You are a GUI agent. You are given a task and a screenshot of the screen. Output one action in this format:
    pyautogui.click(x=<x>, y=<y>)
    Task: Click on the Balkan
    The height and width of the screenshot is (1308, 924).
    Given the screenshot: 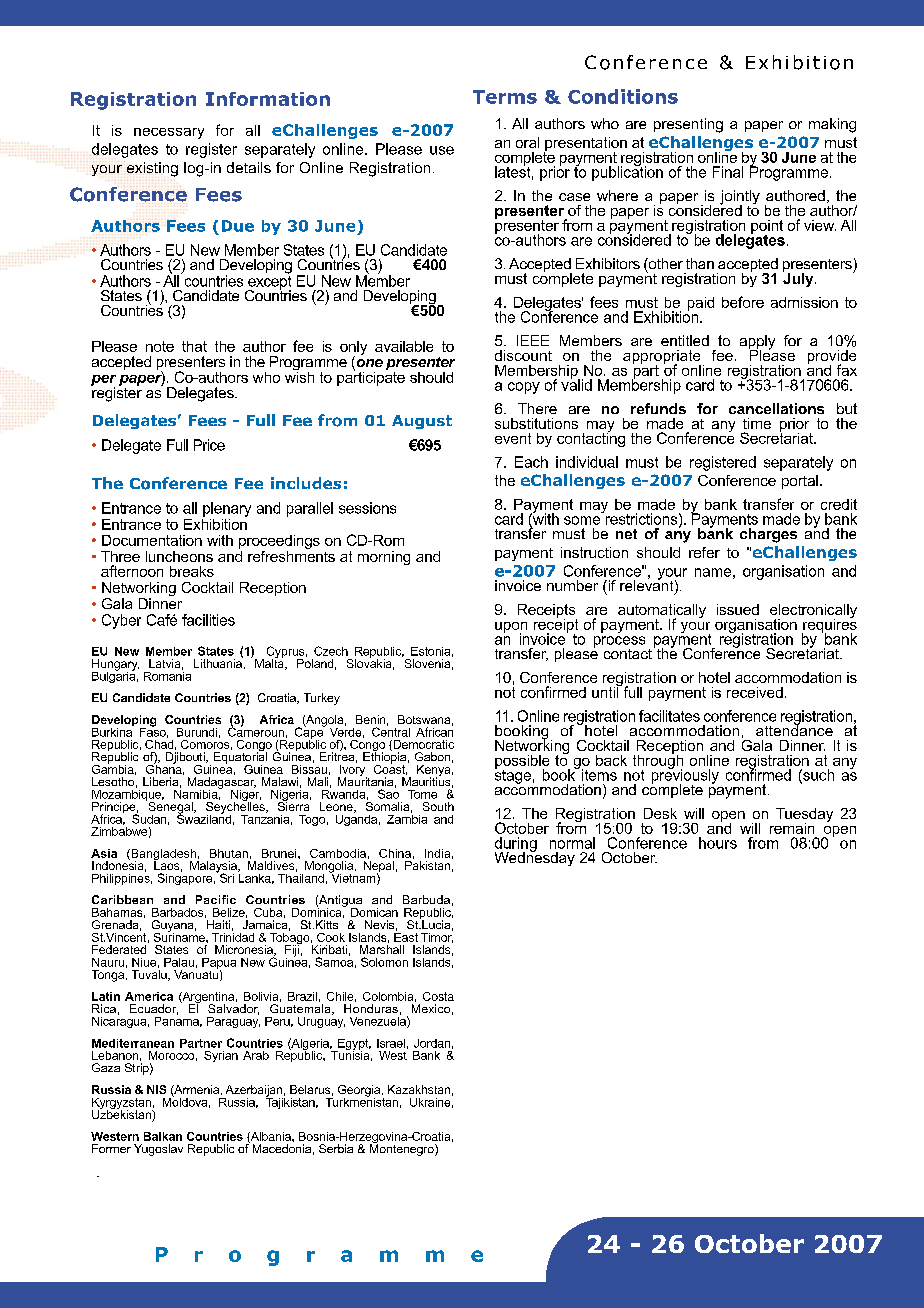 What is the action you would take?
    pyautogui.click(x=163, y=1136)
